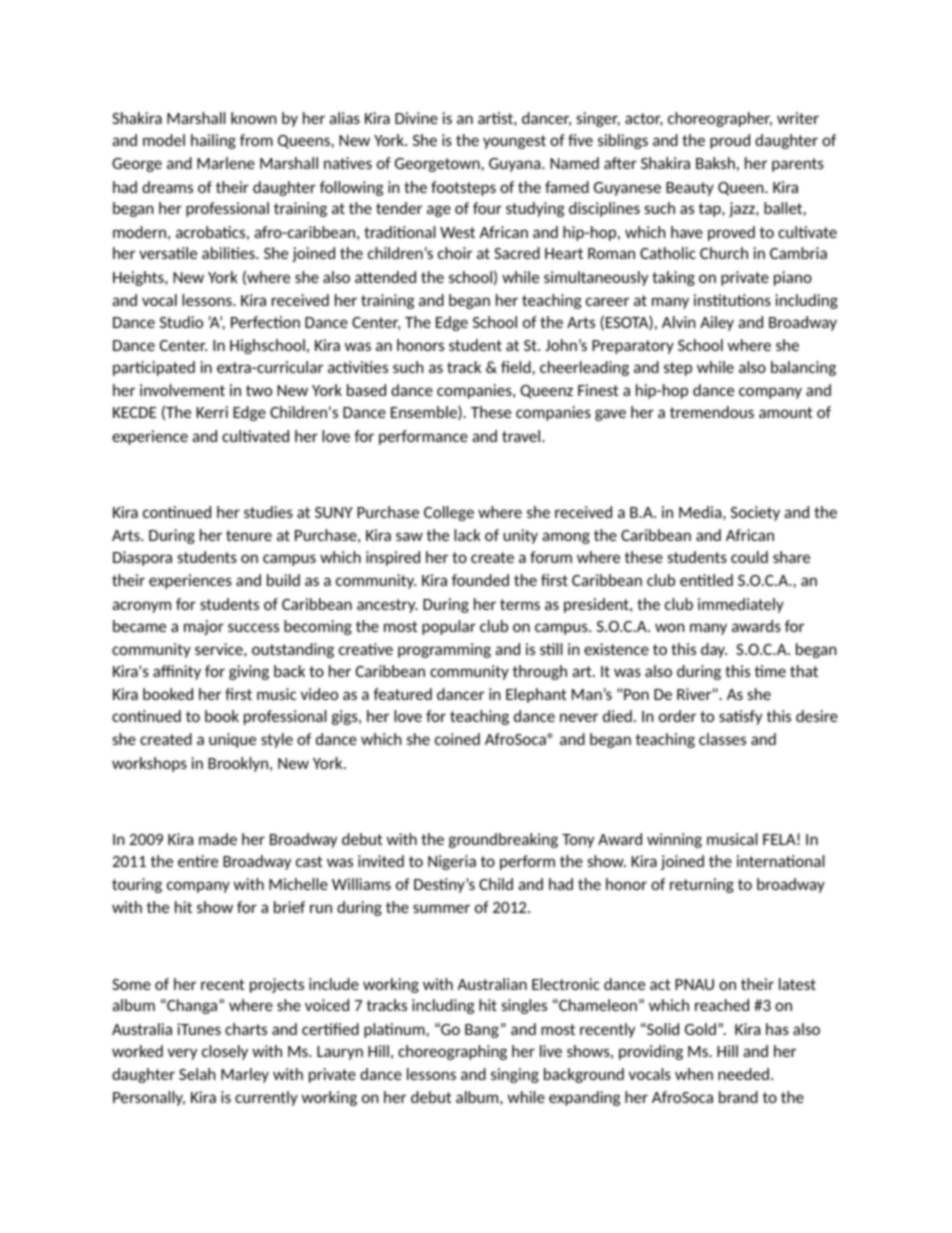  What do you see at coordinates (755, 513) in the page?
I see `Society` at bounding box center [755, 513].
